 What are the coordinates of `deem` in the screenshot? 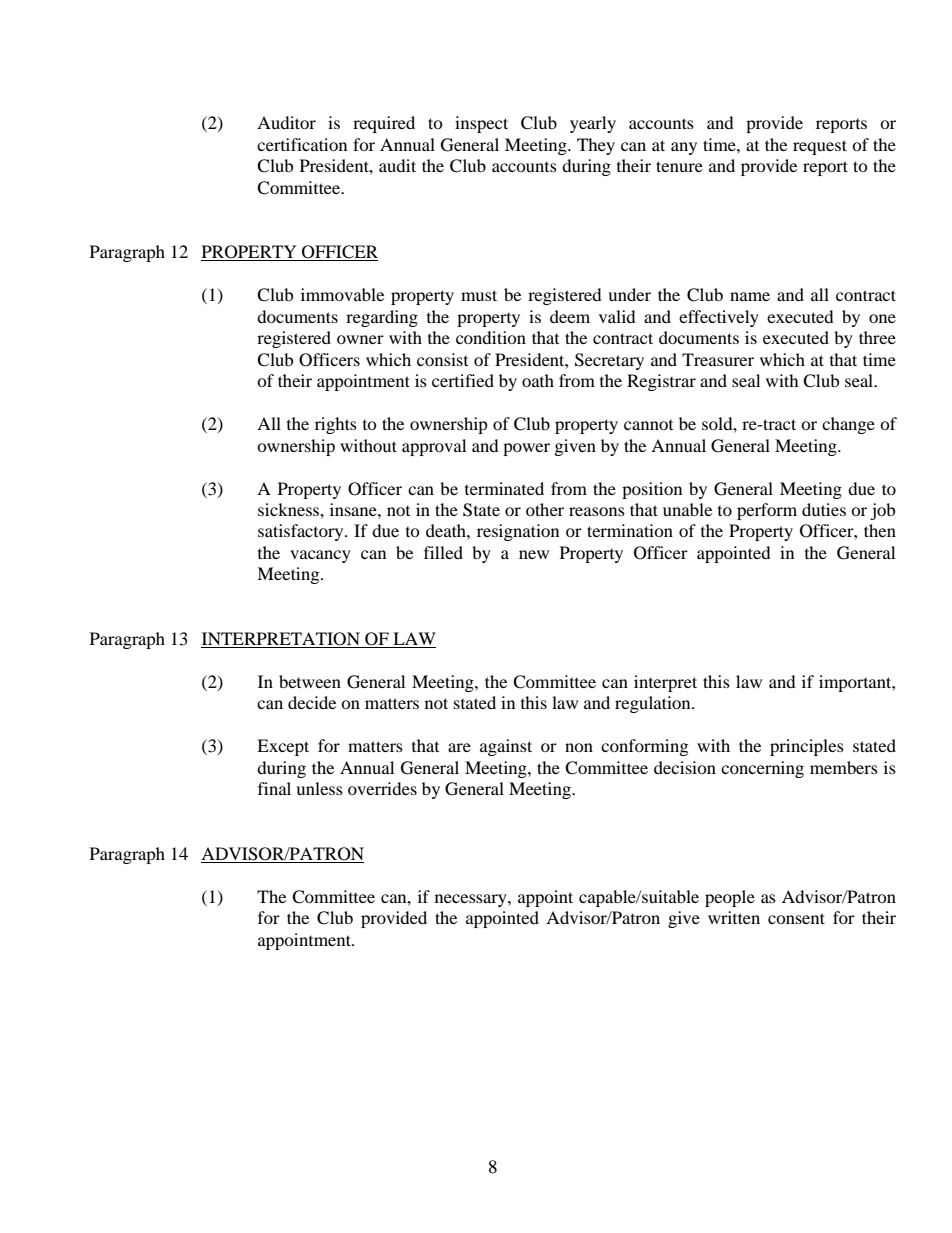 It's located at (570, 316).
